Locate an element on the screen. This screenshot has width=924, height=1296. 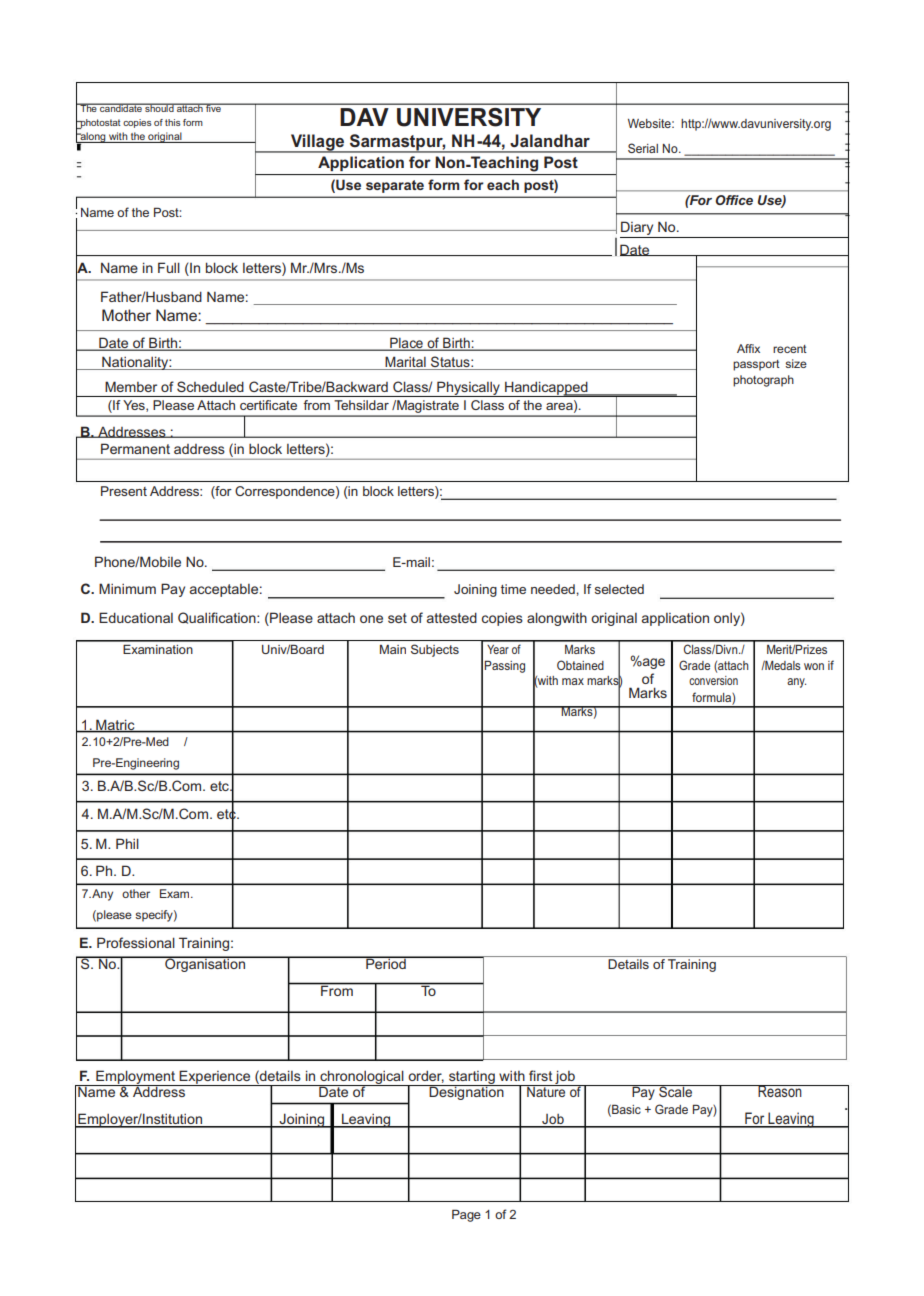
Qualification is located at coordinates (218, 618).
